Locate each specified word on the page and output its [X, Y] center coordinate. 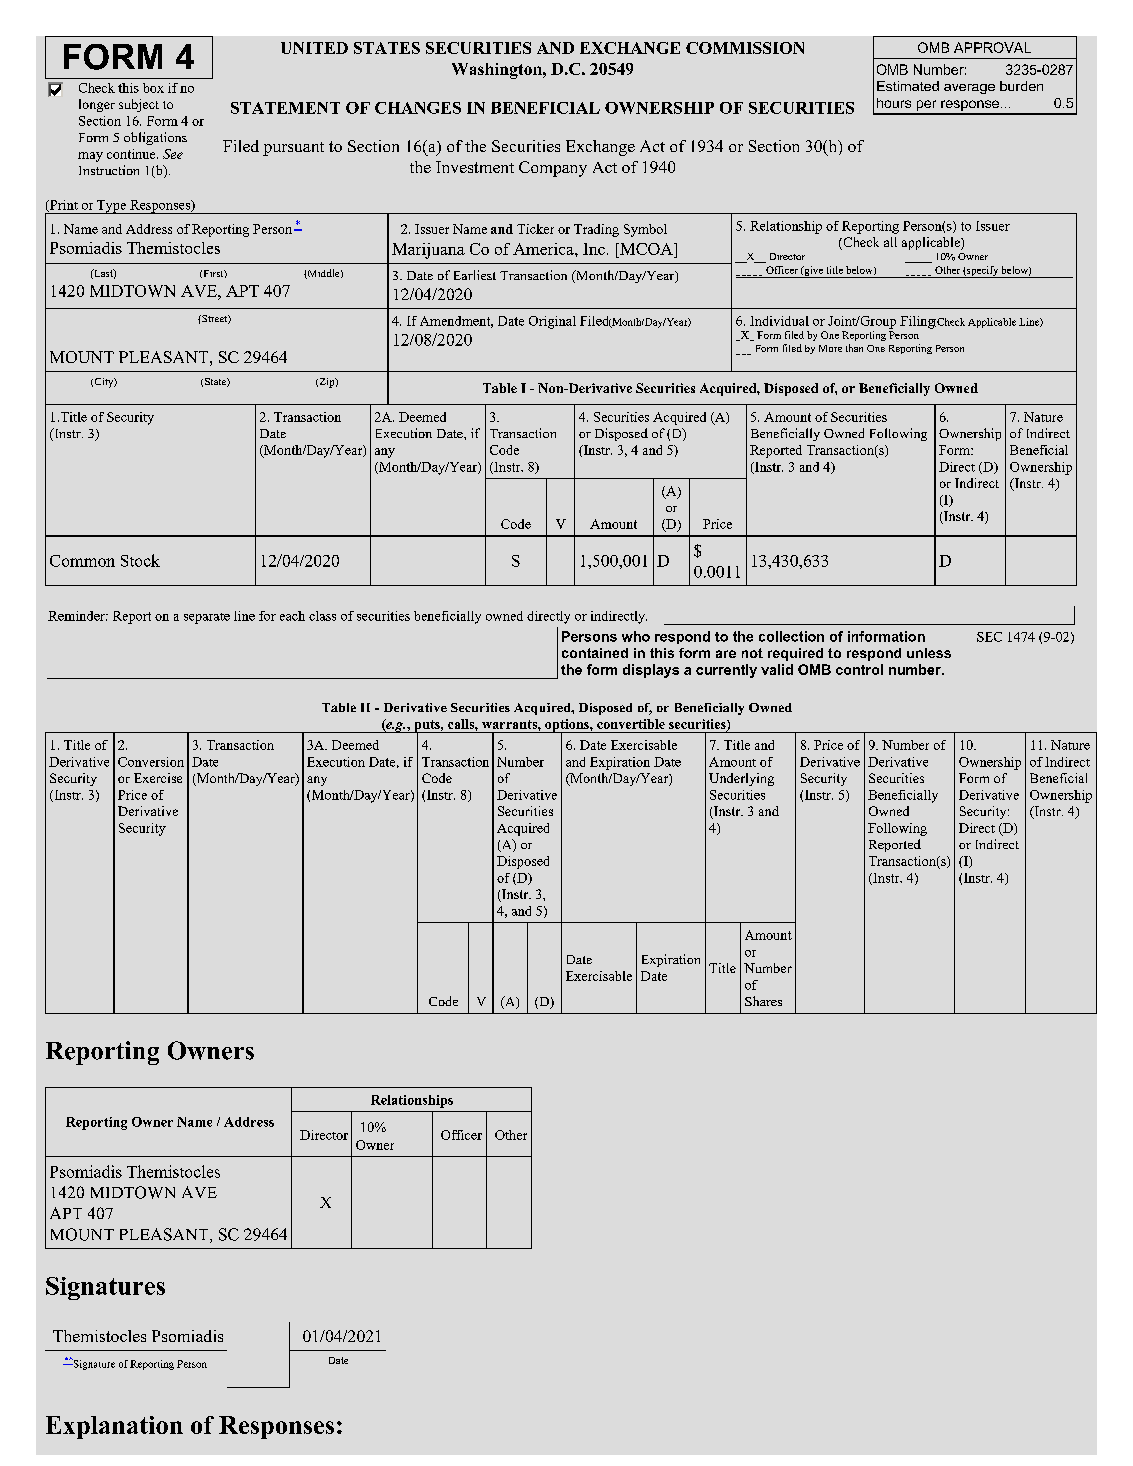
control [859, 669]
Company [553, 169]
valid [777, 669]
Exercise [158, 778]
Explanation [114, 1427]
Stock [140, 560]
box [153, 88]
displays [651, 671]
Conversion [151, 762]
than [854, 348]
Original [552, 322]
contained [595, 653]
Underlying [741, 779]
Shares [763, 1001]
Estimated [908, 86]
